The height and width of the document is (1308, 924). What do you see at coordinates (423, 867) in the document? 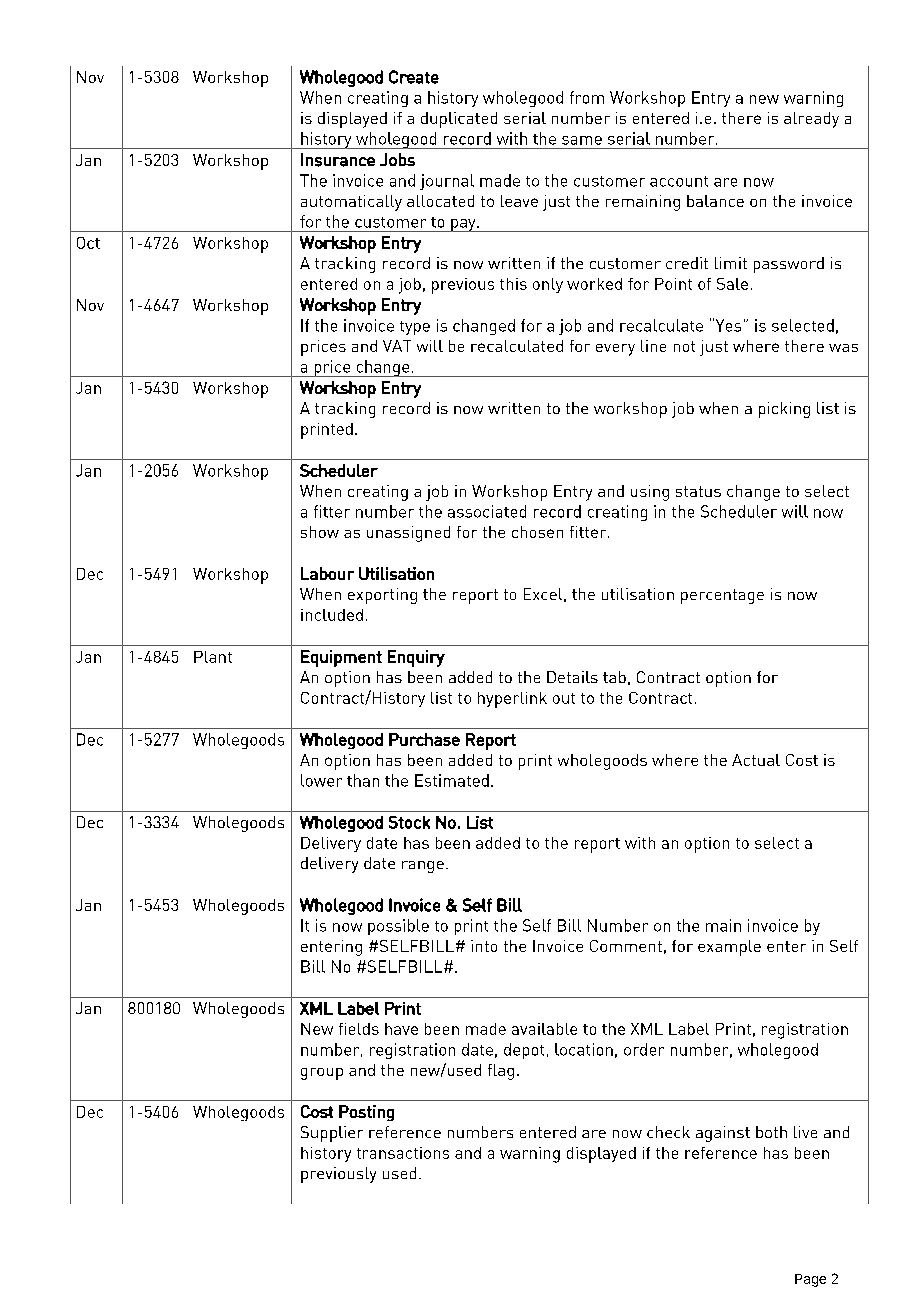
I see `range` at bounding box center [423, 867].
